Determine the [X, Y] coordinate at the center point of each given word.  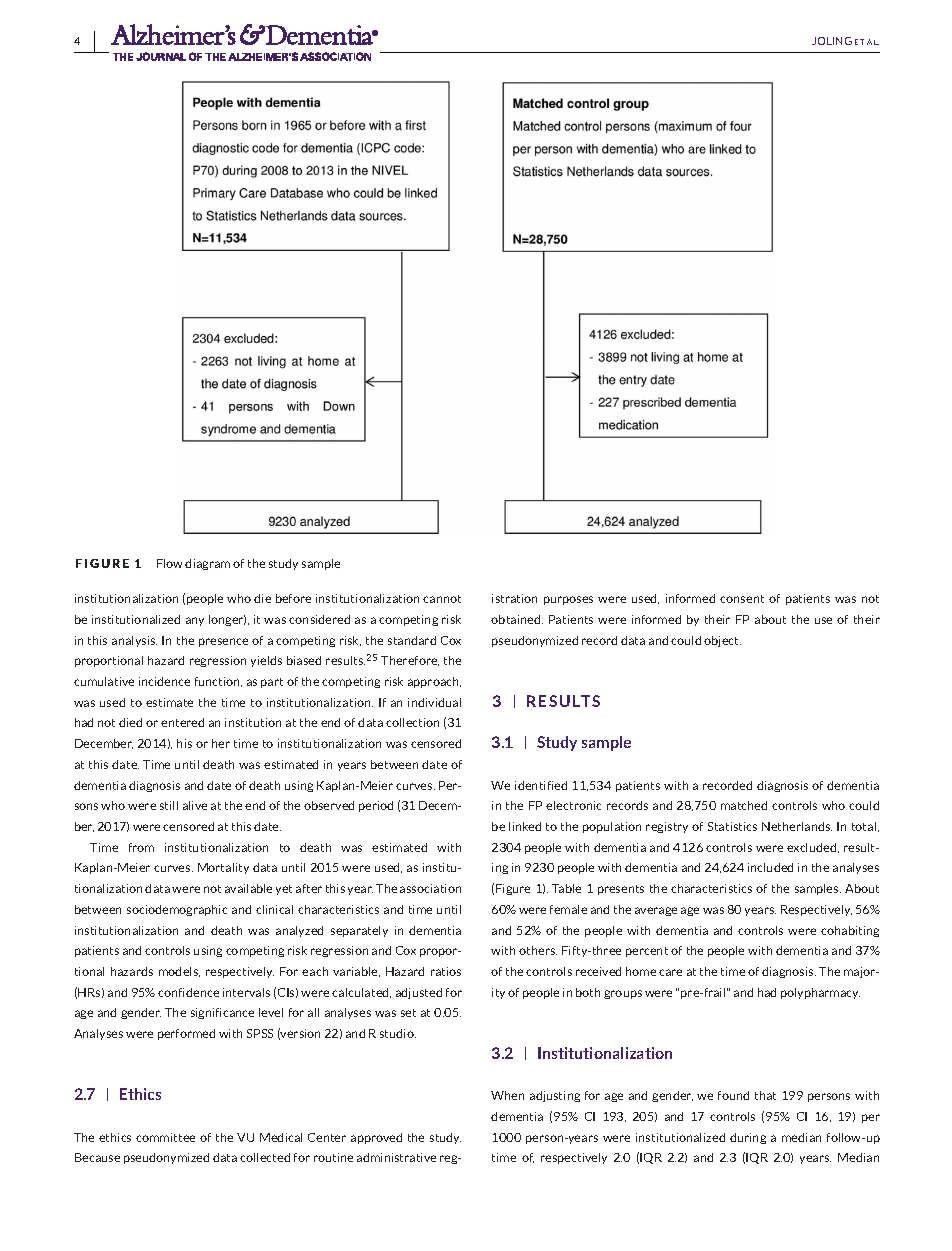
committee [165, 1137]
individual [434, 702]
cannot [442, 599]
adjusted [419, 993]
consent [742, 599]
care [670, 972]
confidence [188, 992]
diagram [207, 564]
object [722, 641]
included [770, 867]
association [430, 888]
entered [182, 722]
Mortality [223, 868]
